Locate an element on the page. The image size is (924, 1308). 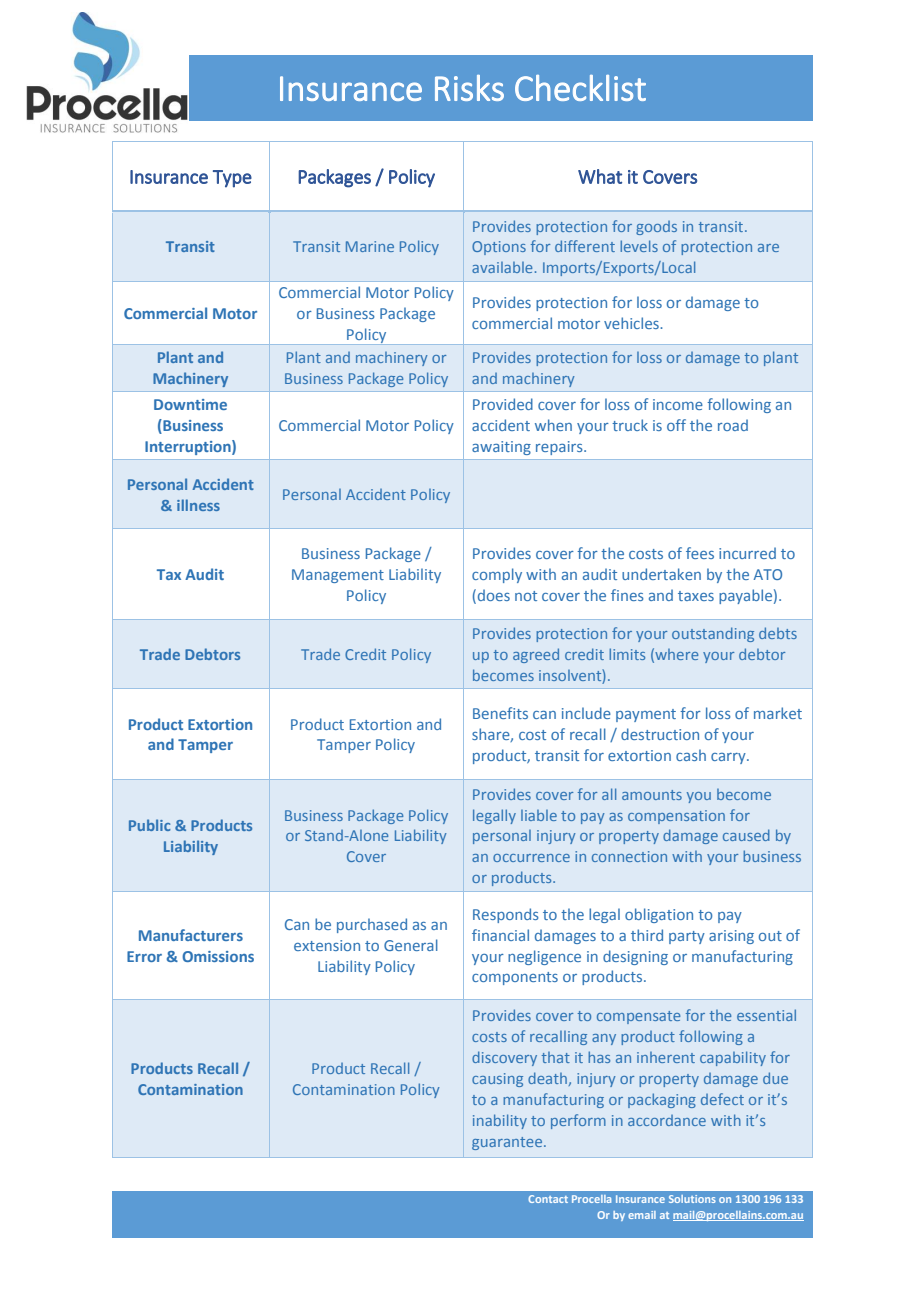
What is located at coordinates (600, 176).
